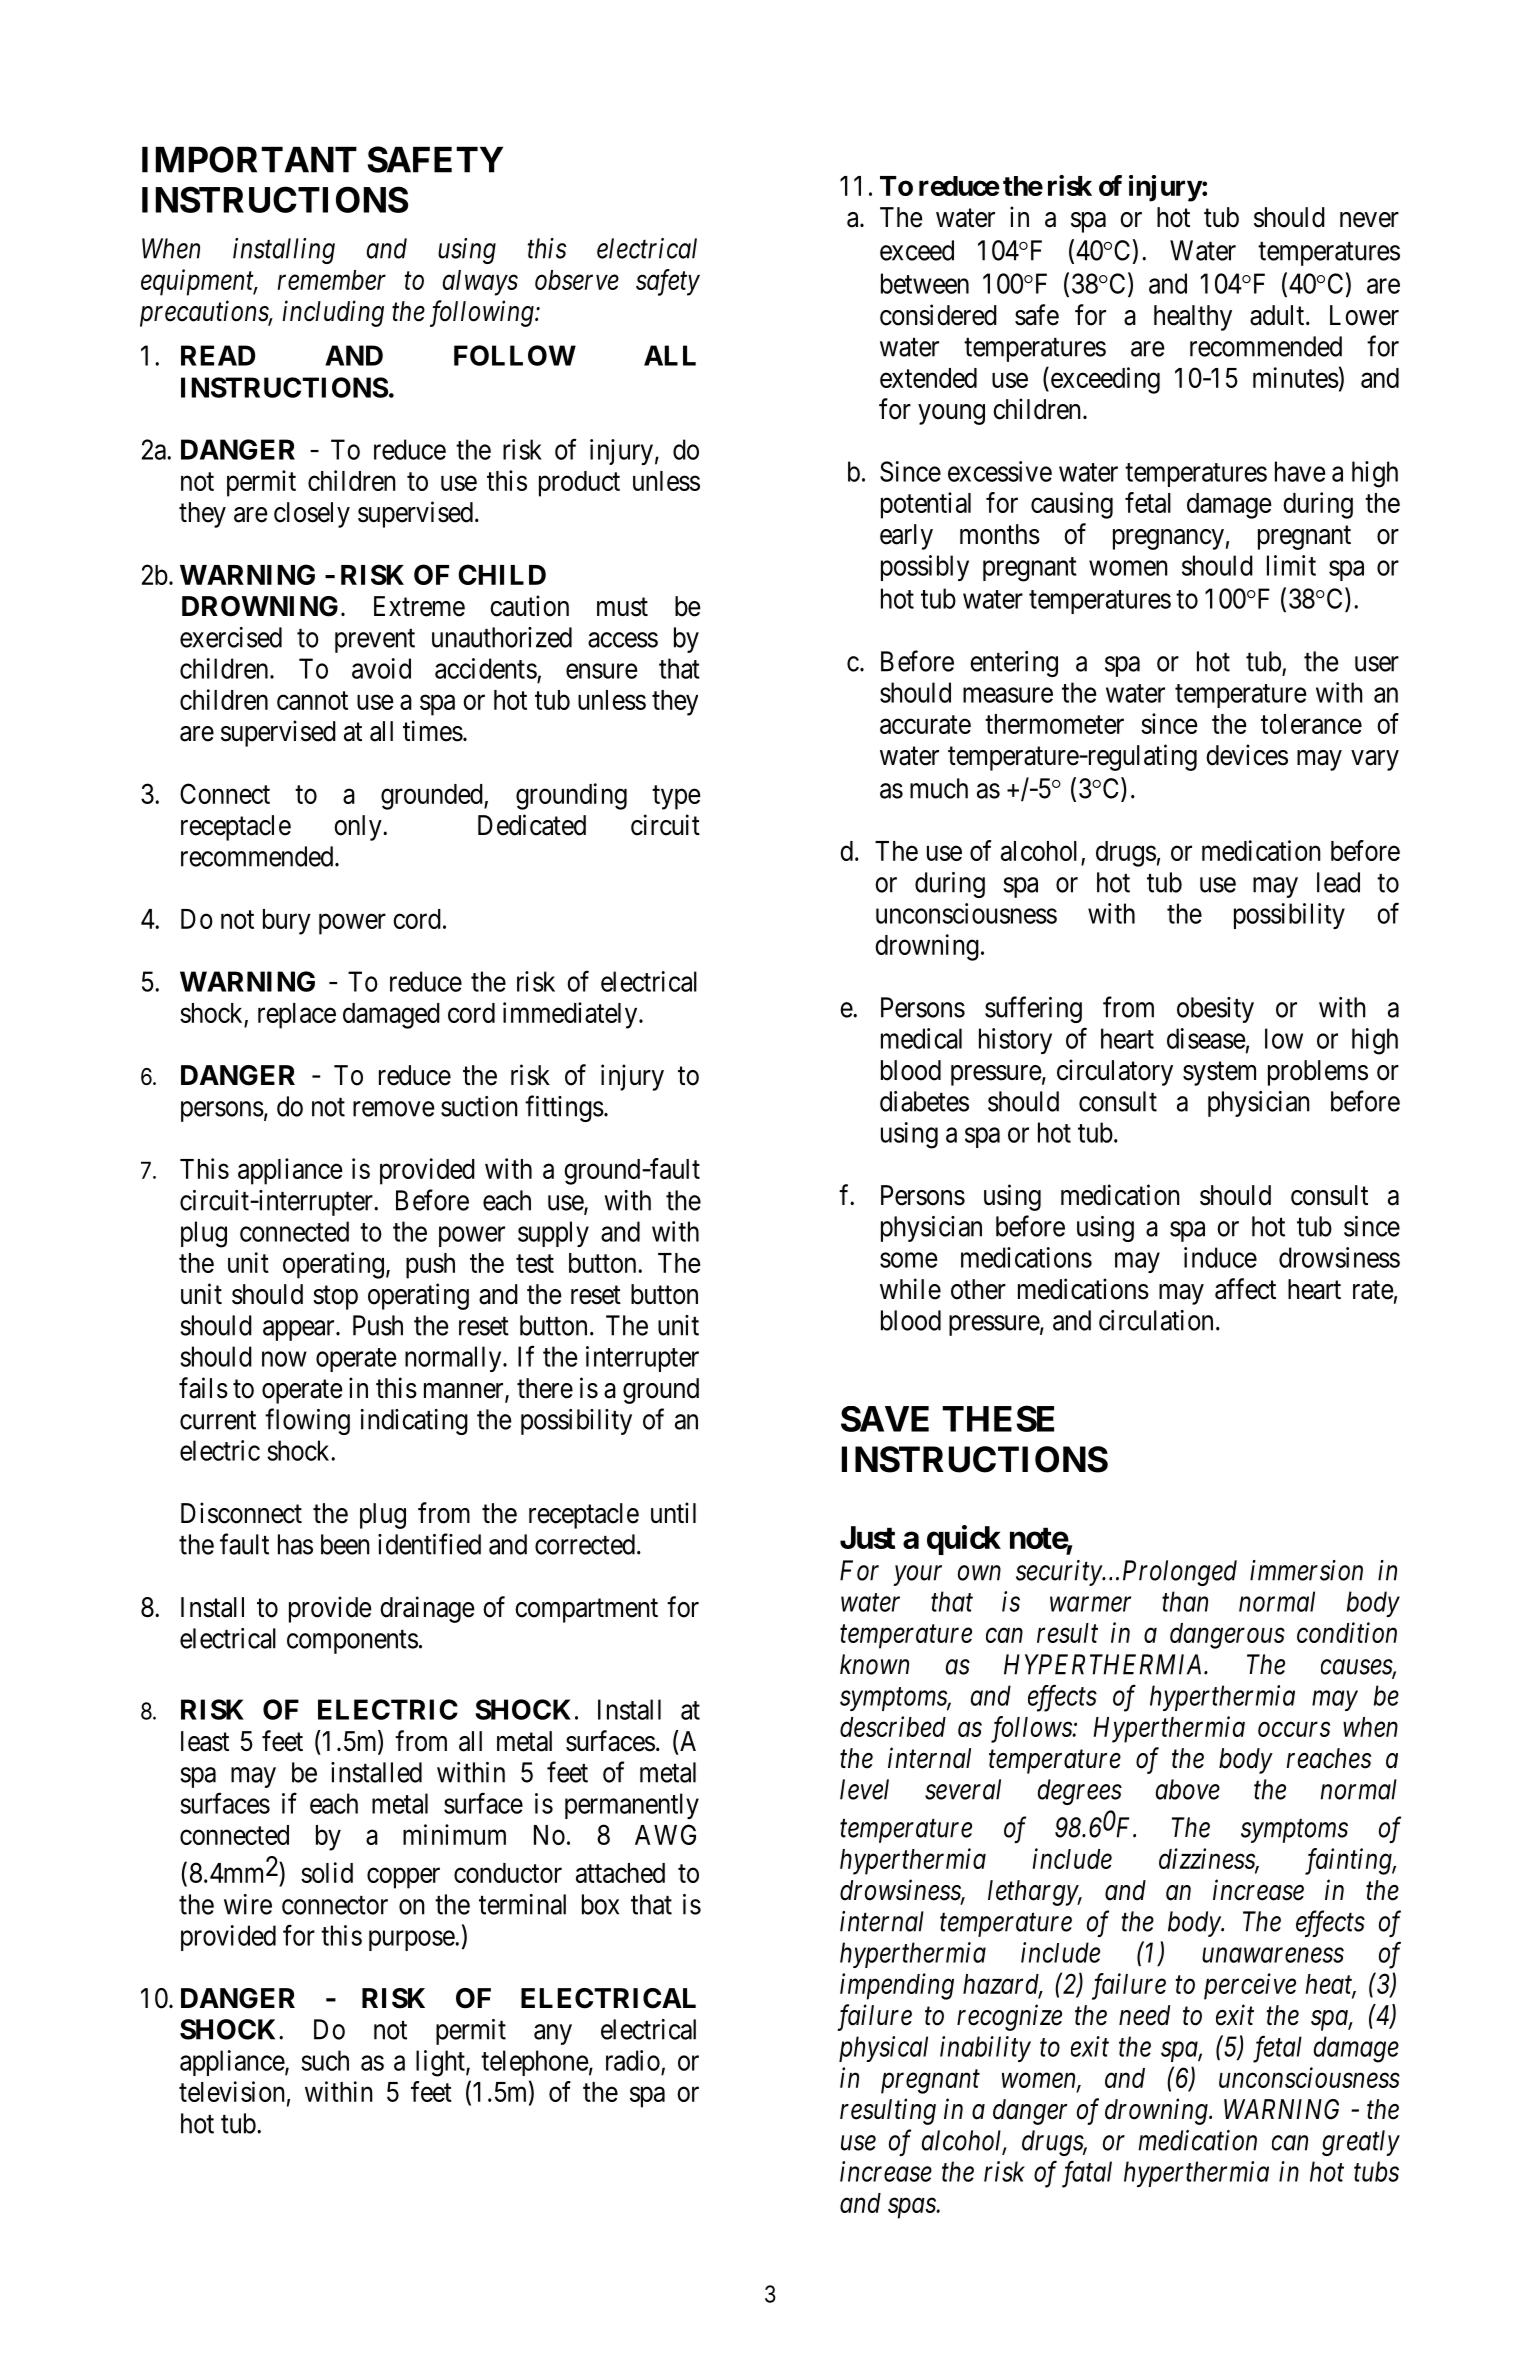 Image resolution: width=1539 pixels, height=2378 pixels. Describe the element at coordinates (1306, 1570) in the screenshot. I see `immersion` at that location.
